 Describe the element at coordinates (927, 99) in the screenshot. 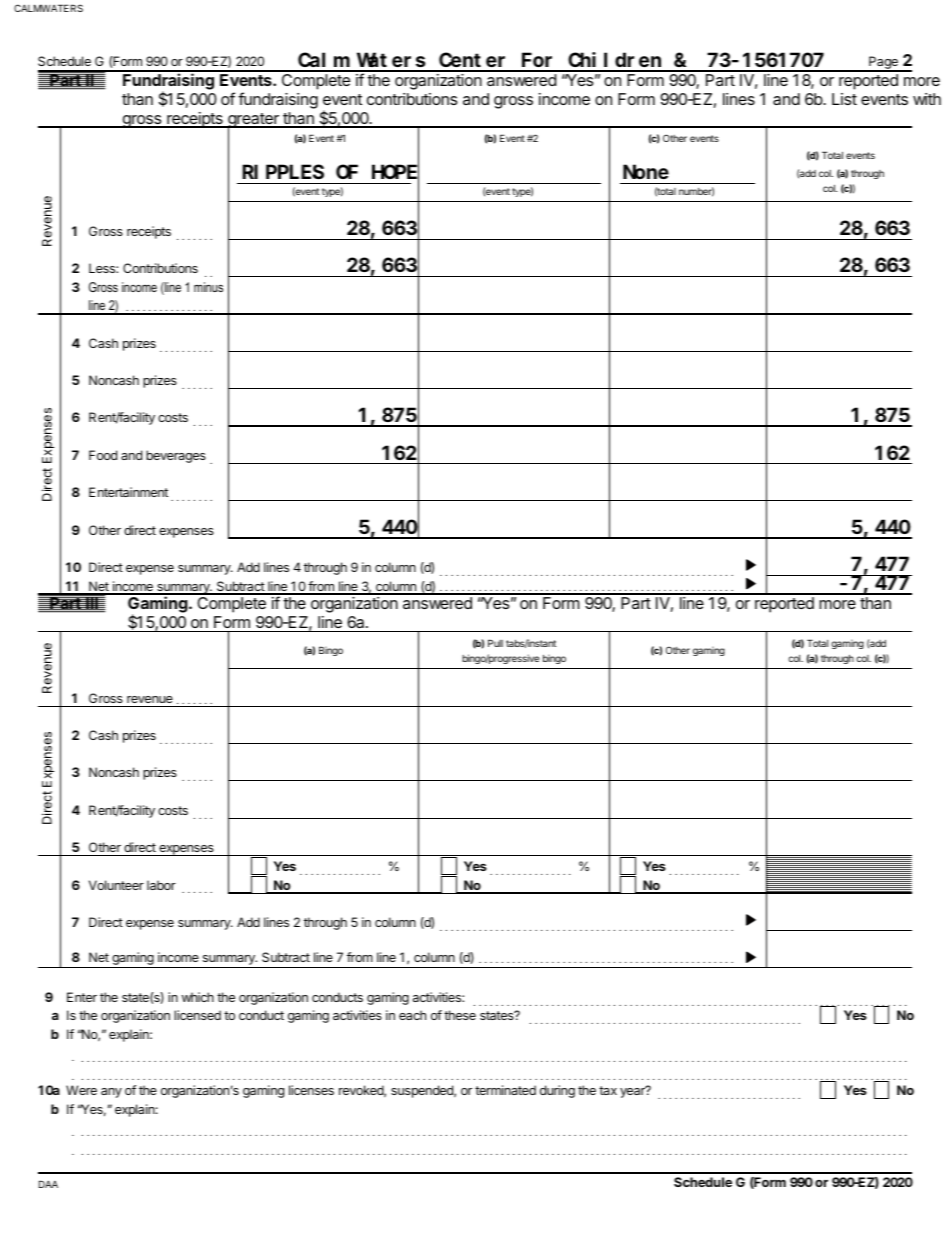

I see `with` at that location.
